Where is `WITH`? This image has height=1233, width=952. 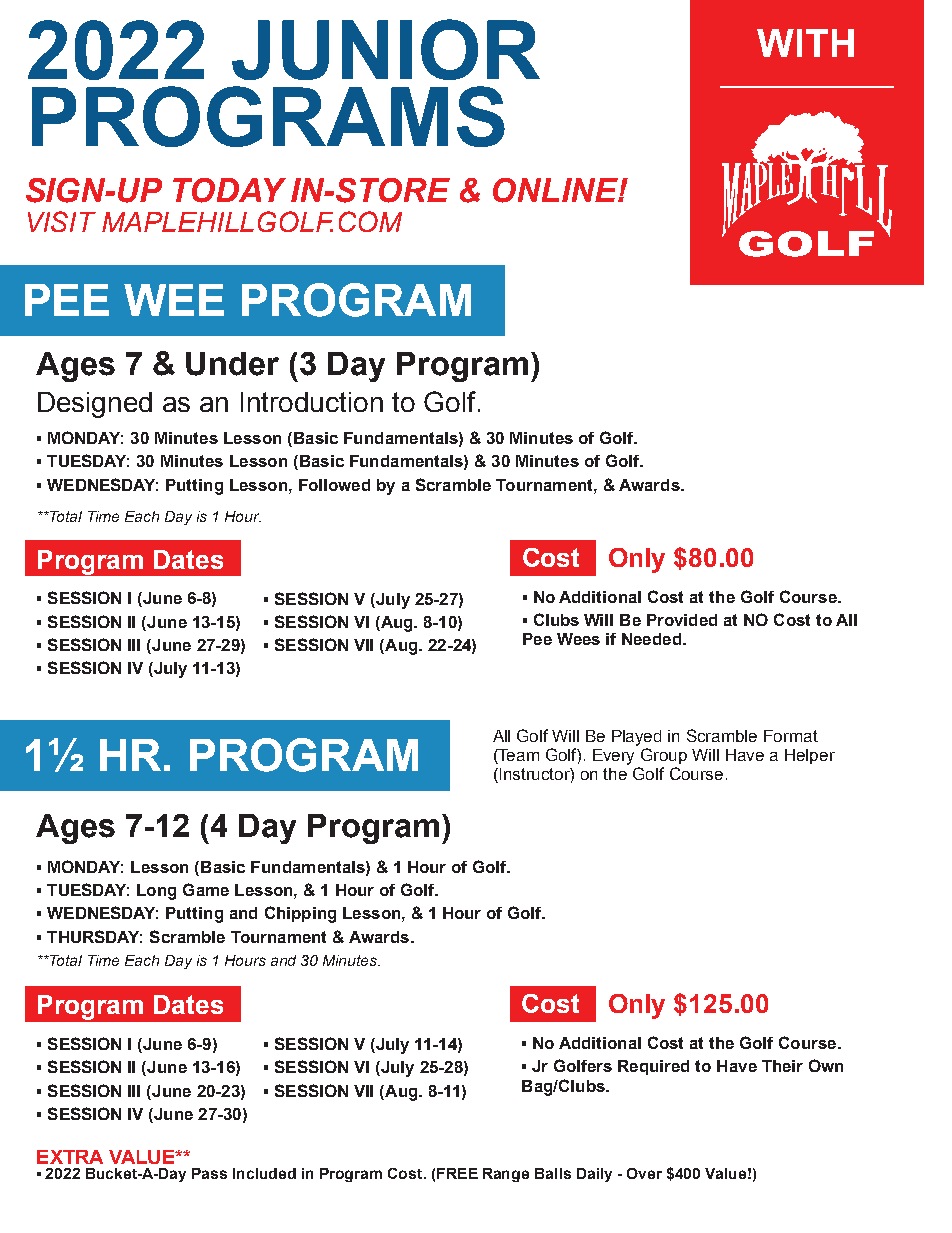
WITH is located at coordinates (805, 43).
